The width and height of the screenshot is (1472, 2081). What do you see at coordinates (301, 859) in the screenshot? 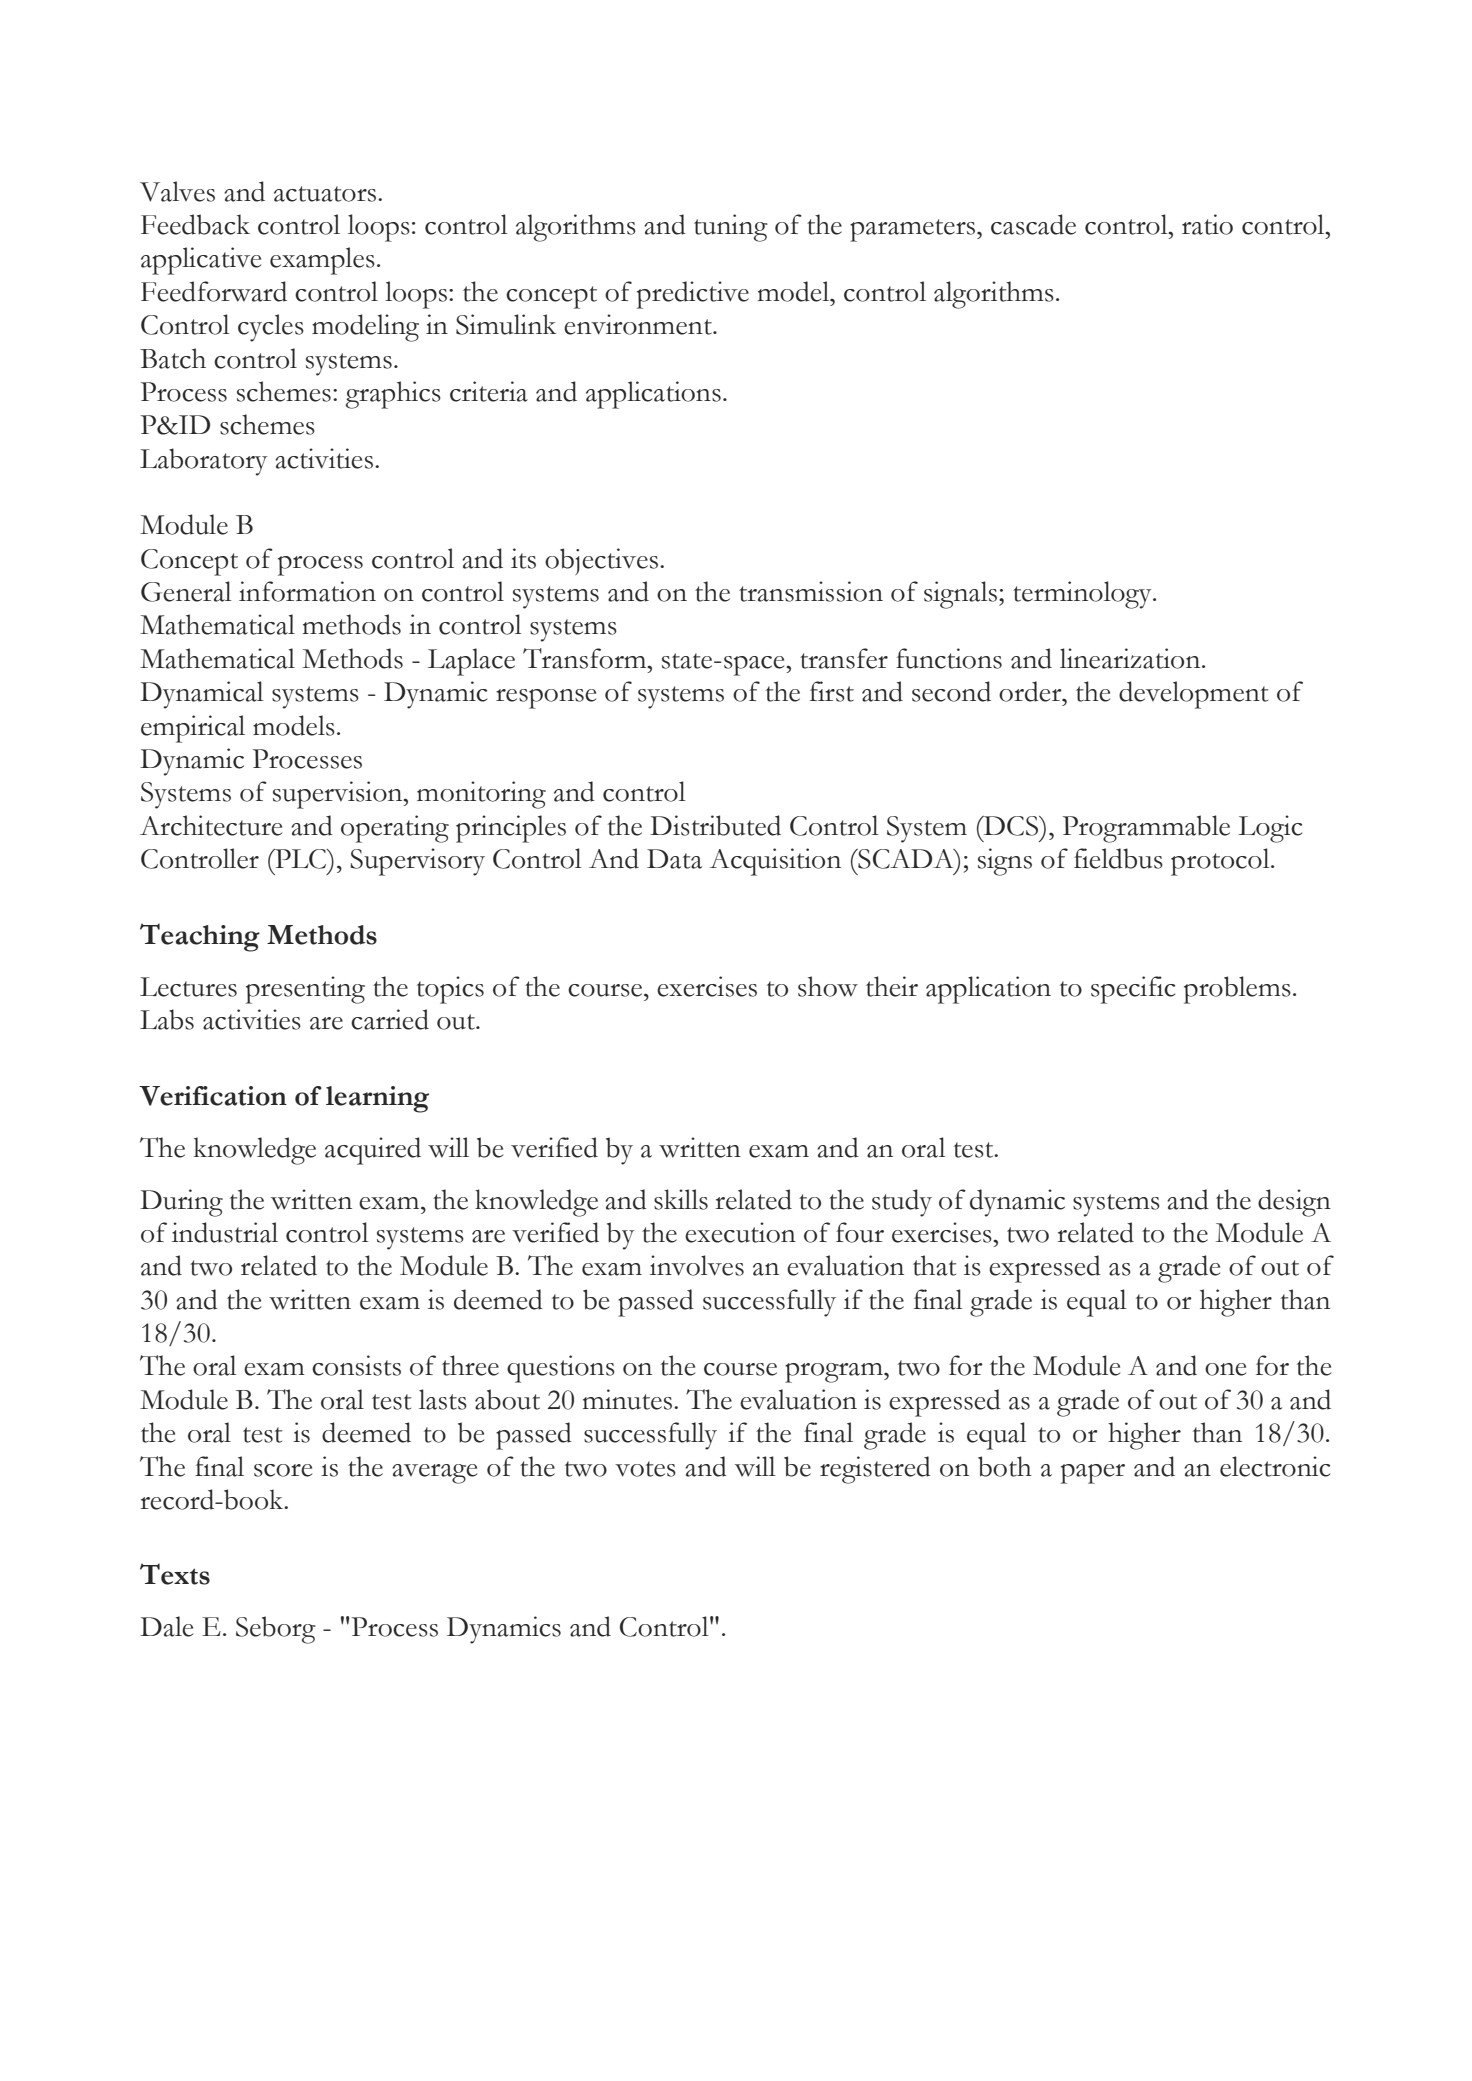
I see `PLC` at bounding box center [301, 859].
